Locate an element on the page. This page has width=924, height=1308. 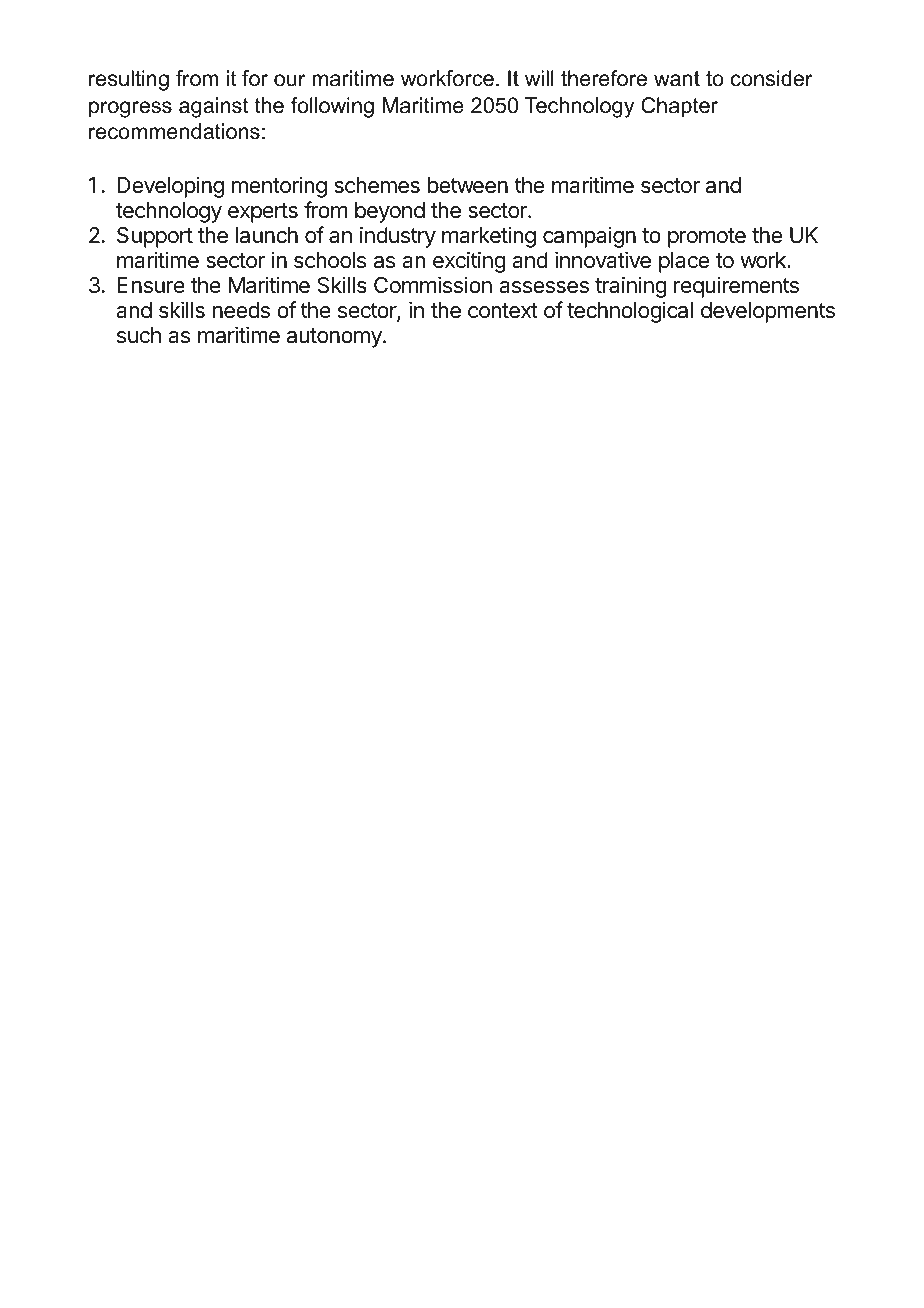
resulting is located at coordinates (129, 80).
